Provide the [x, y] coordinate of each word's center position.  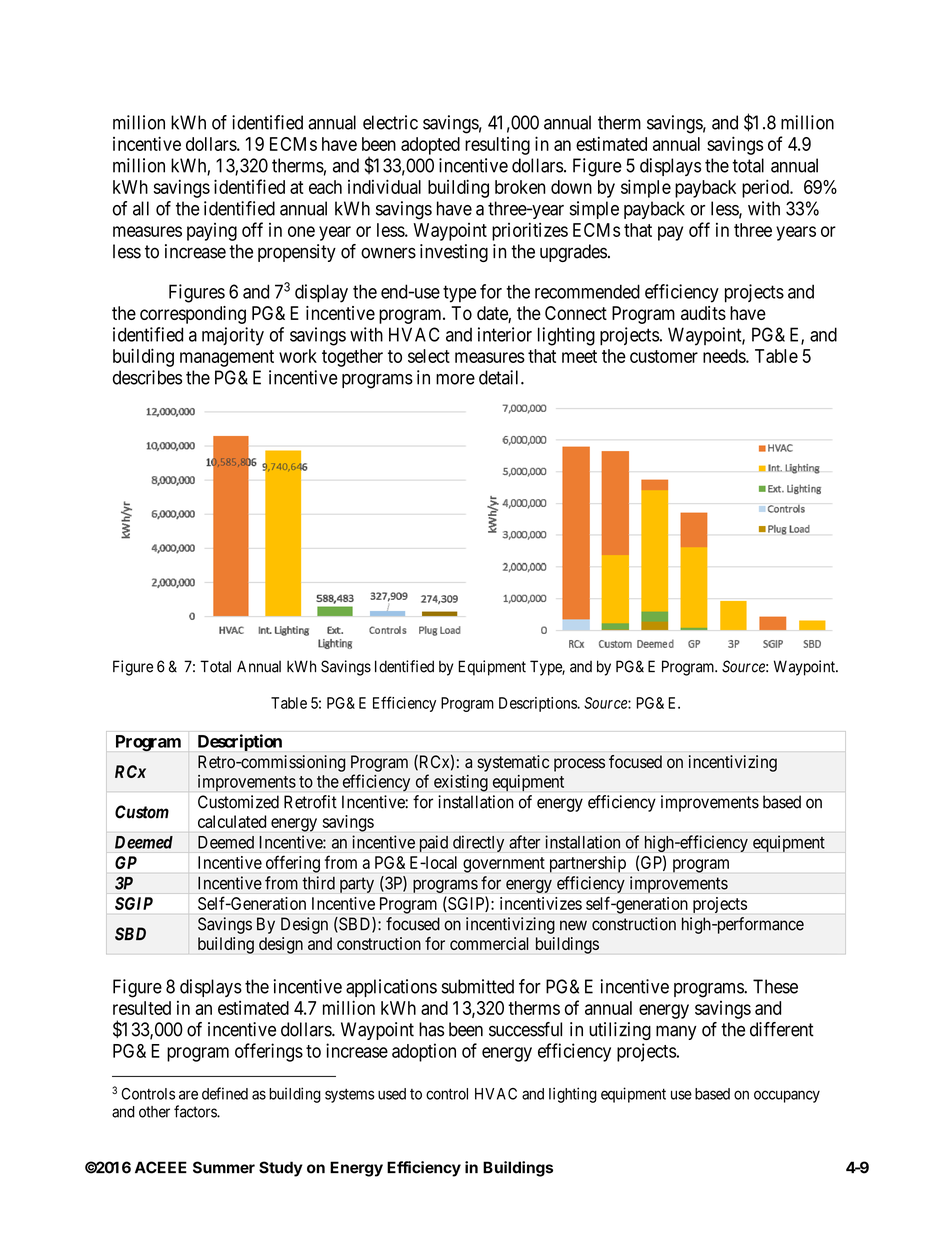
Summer [224, 1167]
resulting [497, 146]
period [766, 188]
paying [212, 232]
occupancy [787, 1096]
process [579, 765]
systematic [513, 763]
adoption [424, 1052]
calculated [232, 821]
